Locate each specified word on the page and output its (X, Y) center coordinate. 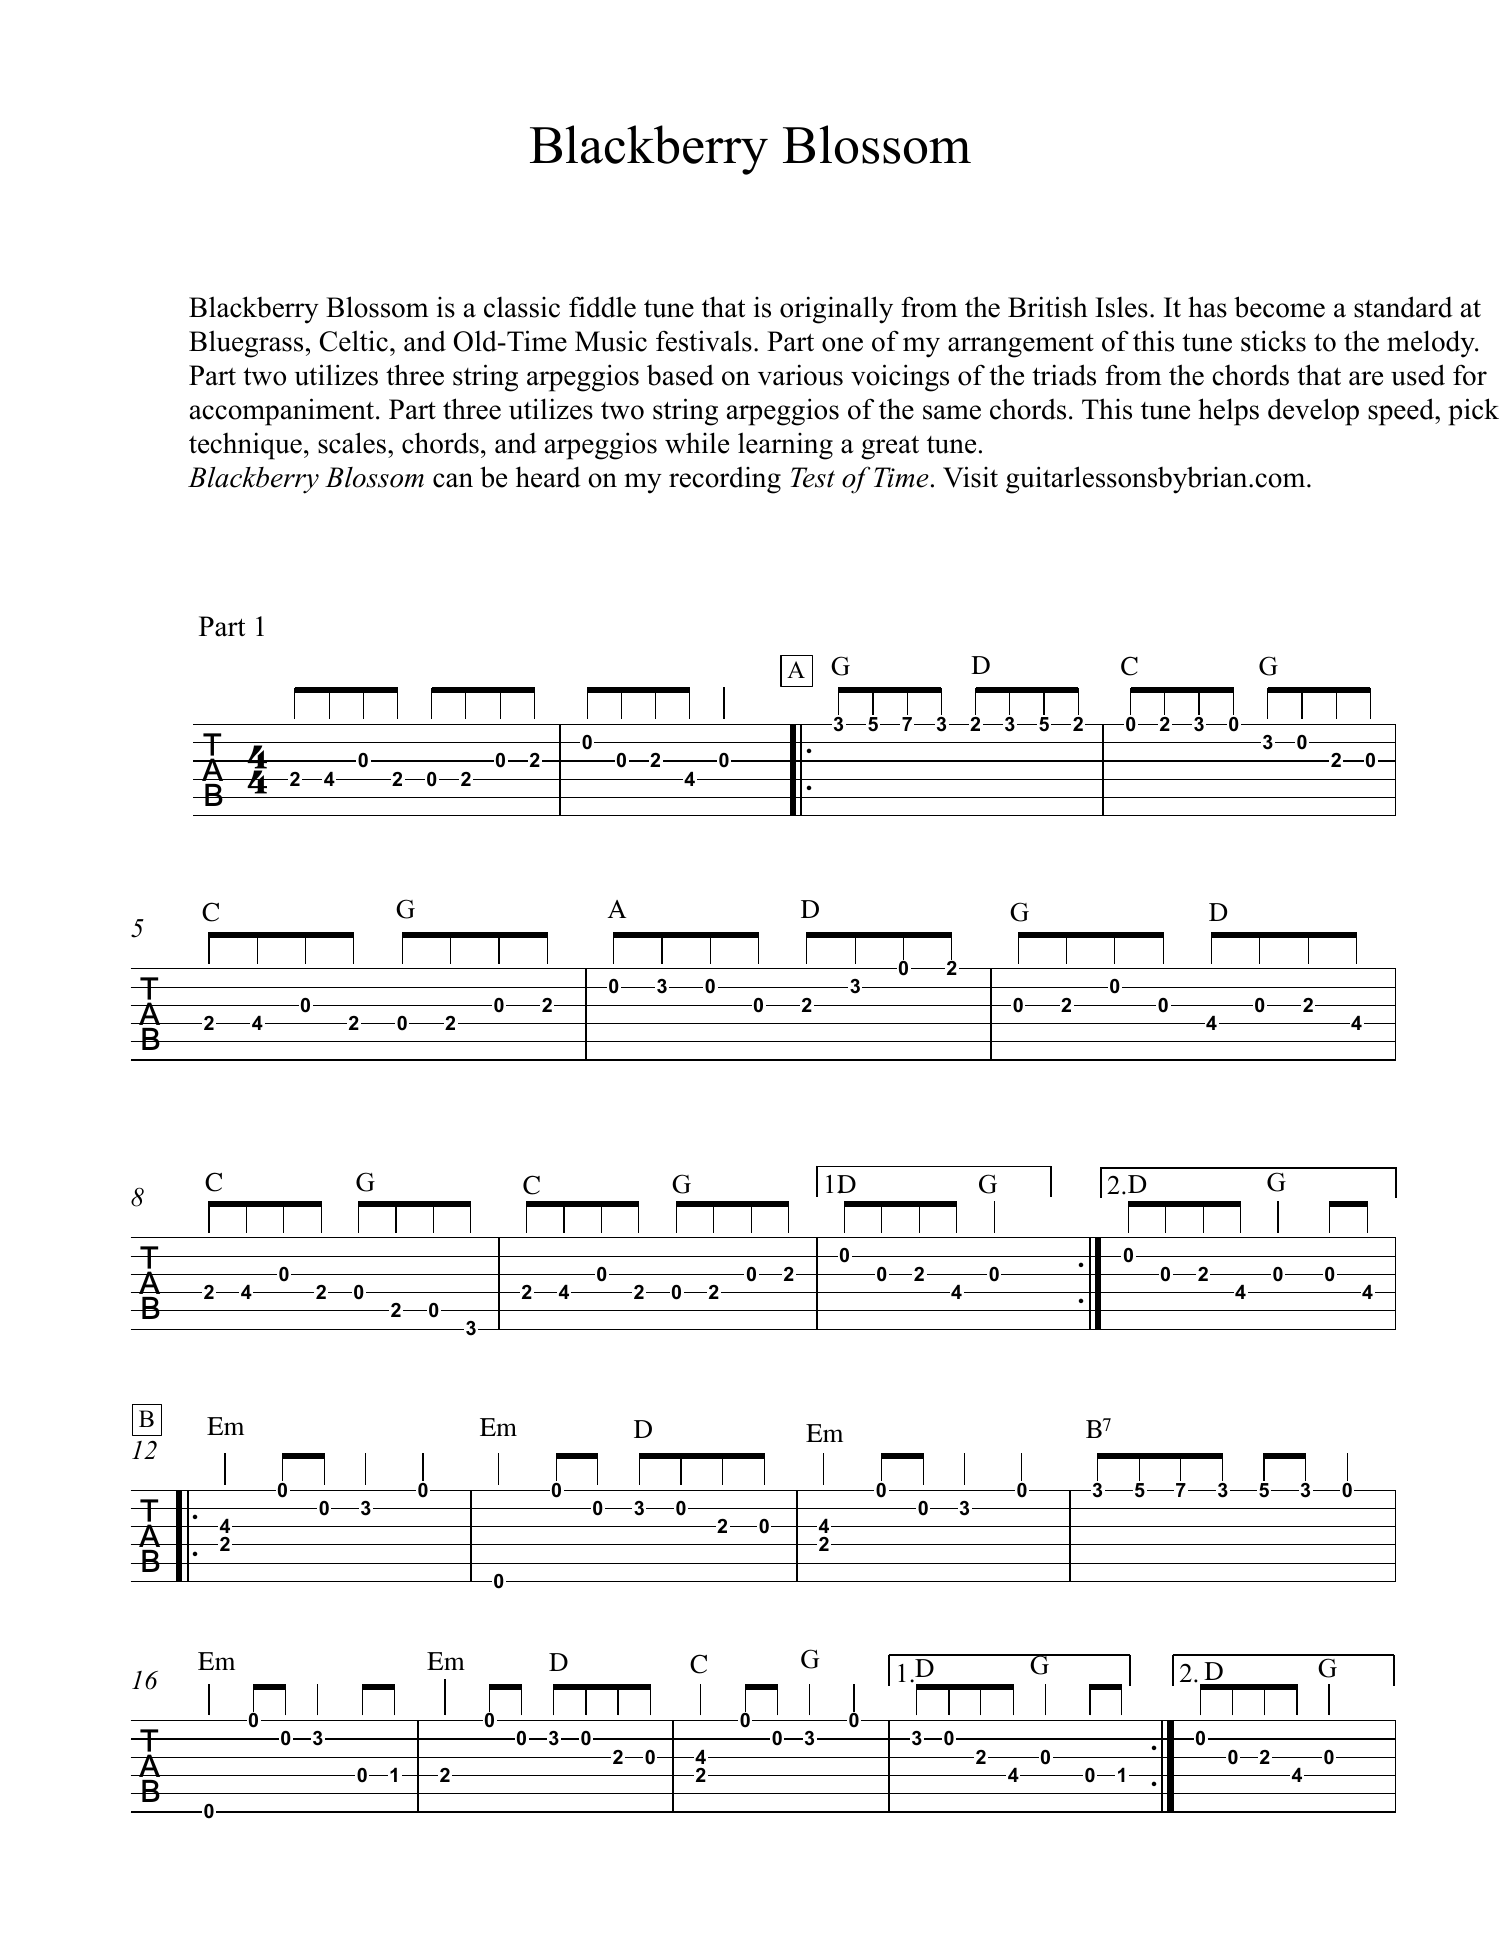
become (1279, 307)
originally (836, 310)
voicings (900, 378)
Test (812, 477)
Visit (970, 477)
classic (522, 307)
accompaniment (283, 412)
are (1366, 378)
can (453, 480)
